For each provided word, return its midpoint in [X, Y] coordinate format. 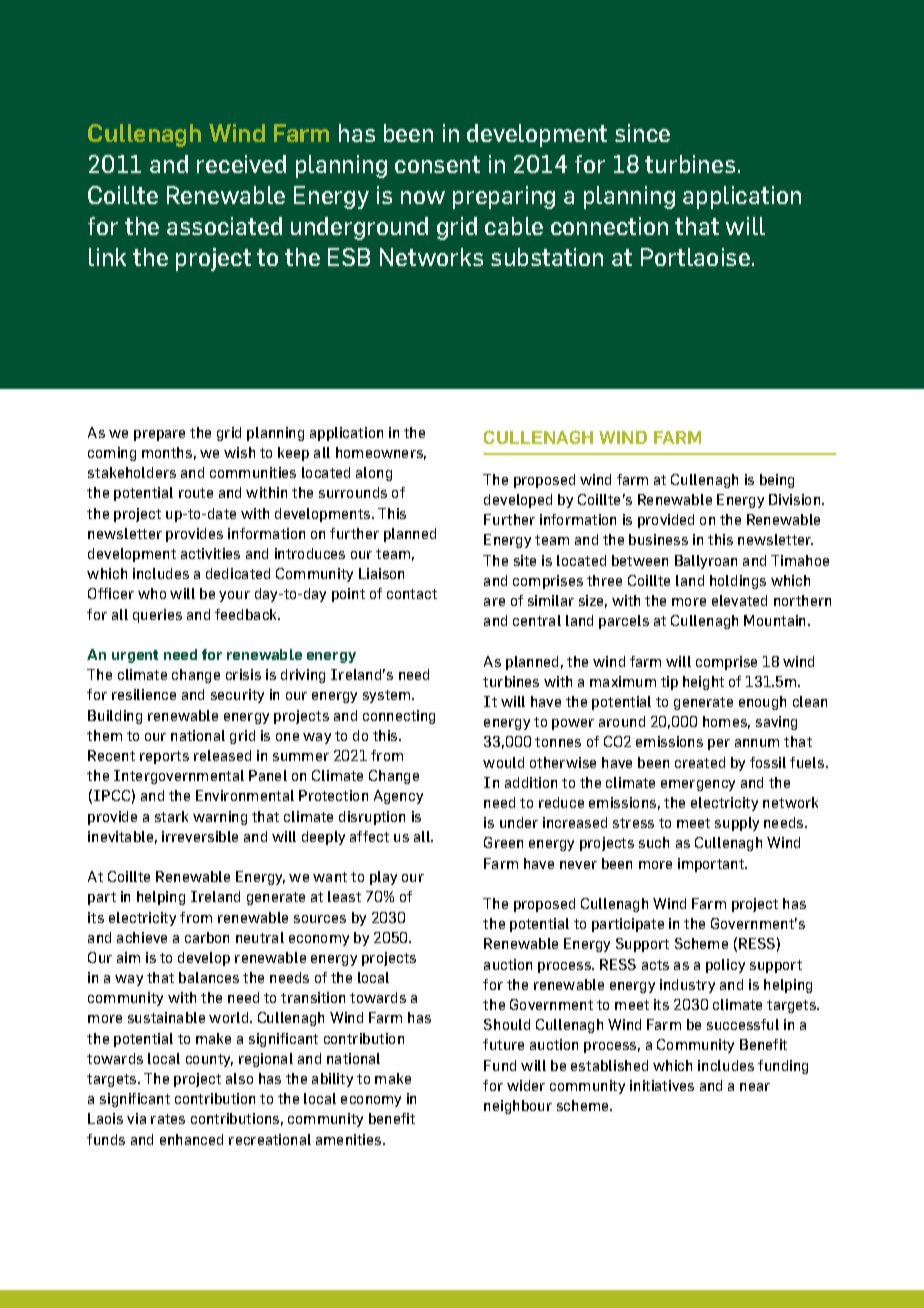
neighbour [518, 1107]
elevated [739, 600]
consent [437, 164]
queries [157, 616]
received [241, 164]
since [642, 133]
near [755, 1087]
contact [412, 594]
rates [168, 1119]
